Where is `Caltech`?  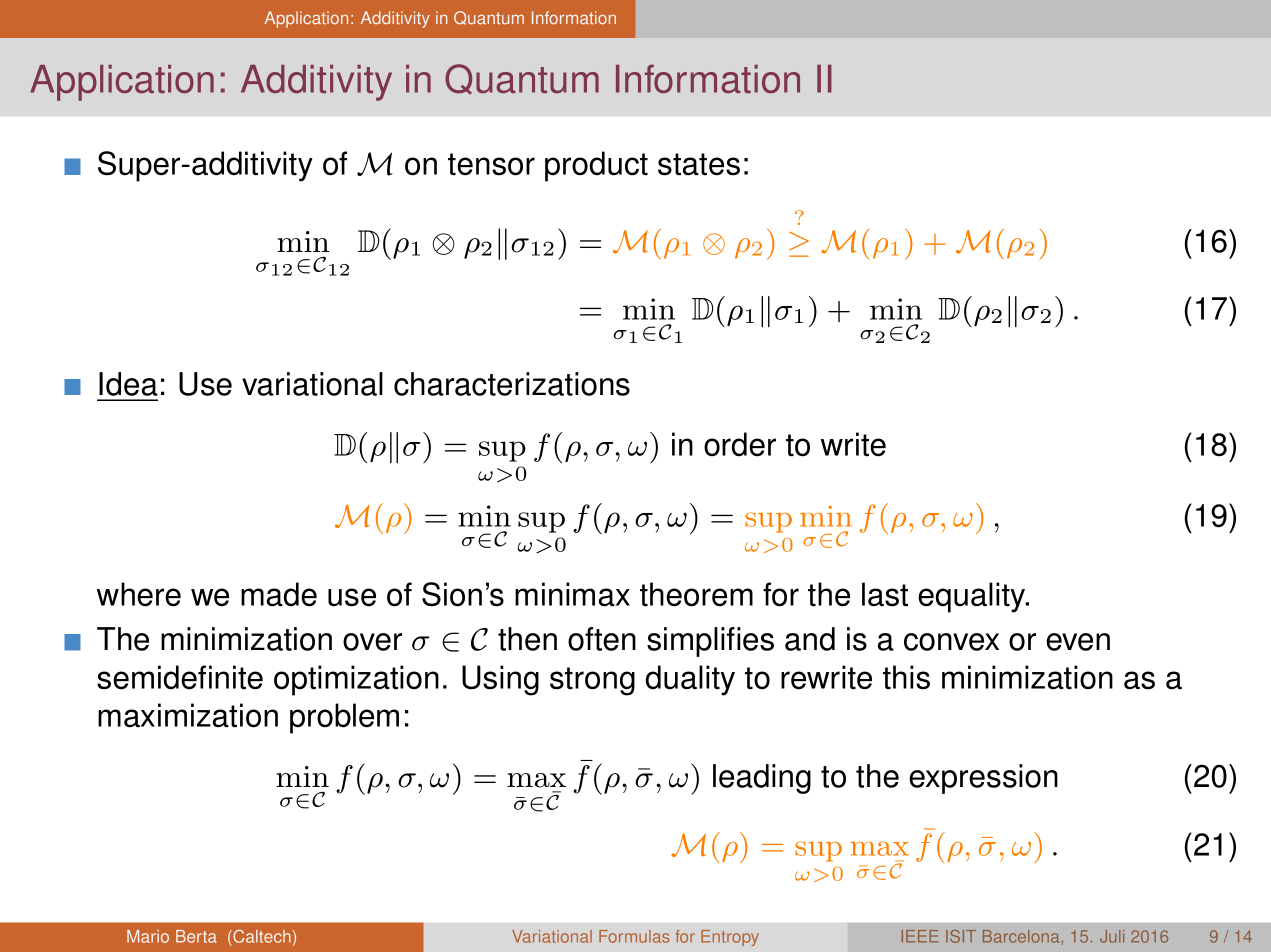 Caltech is located at coordinates (261, 937).
